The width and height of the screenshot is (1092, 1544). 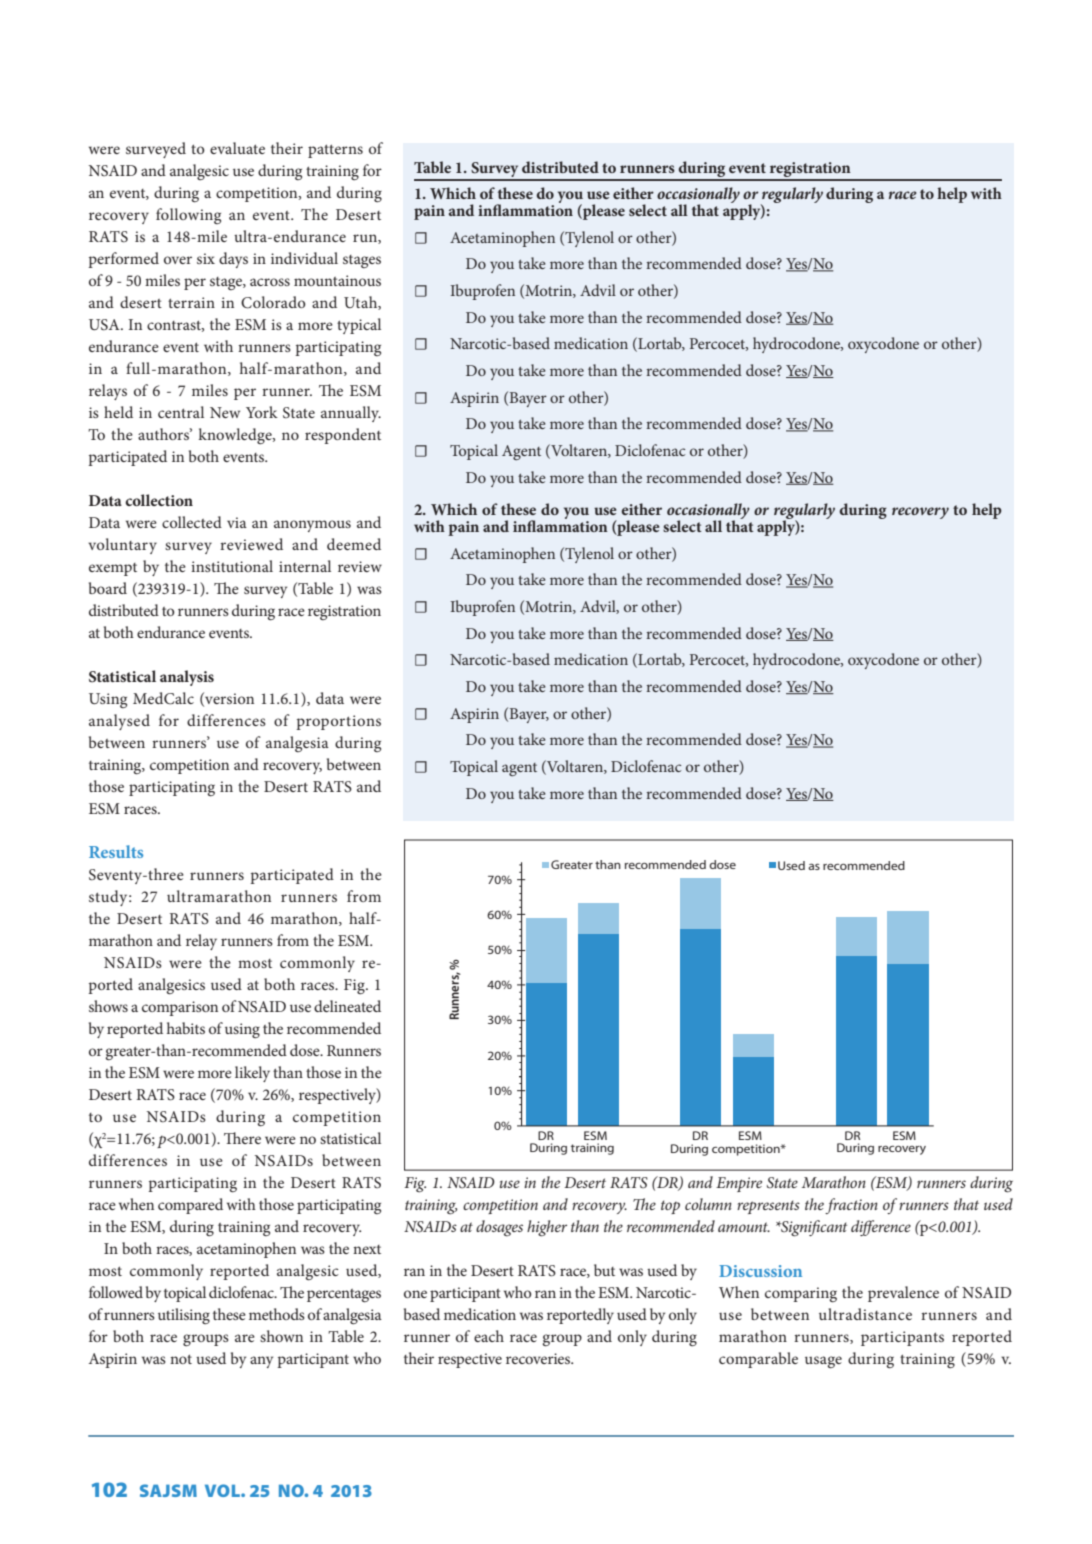 I want to click on each, so click(x=489, y=1336).
